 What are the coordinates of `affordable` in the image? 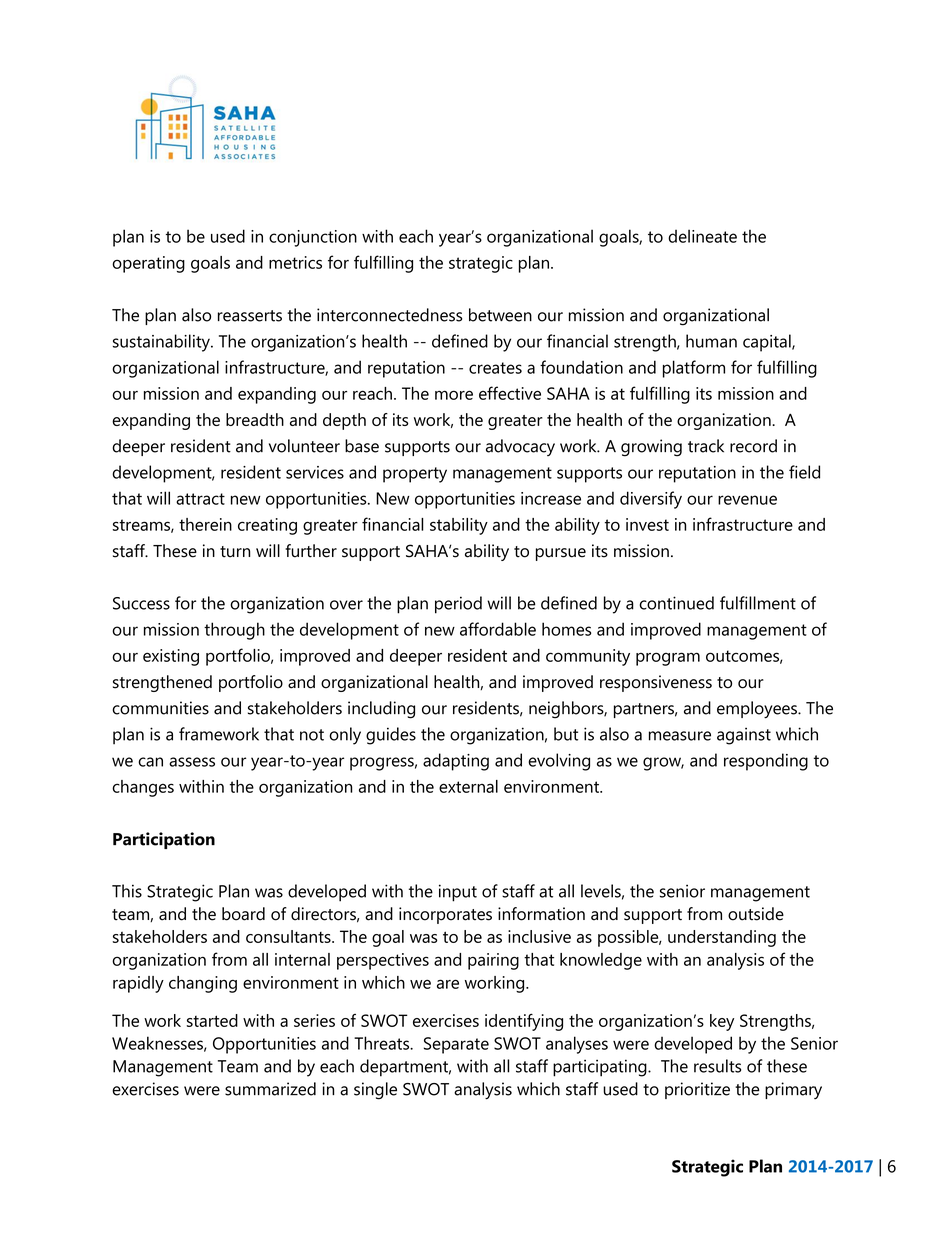 It's located at (498, 629).
